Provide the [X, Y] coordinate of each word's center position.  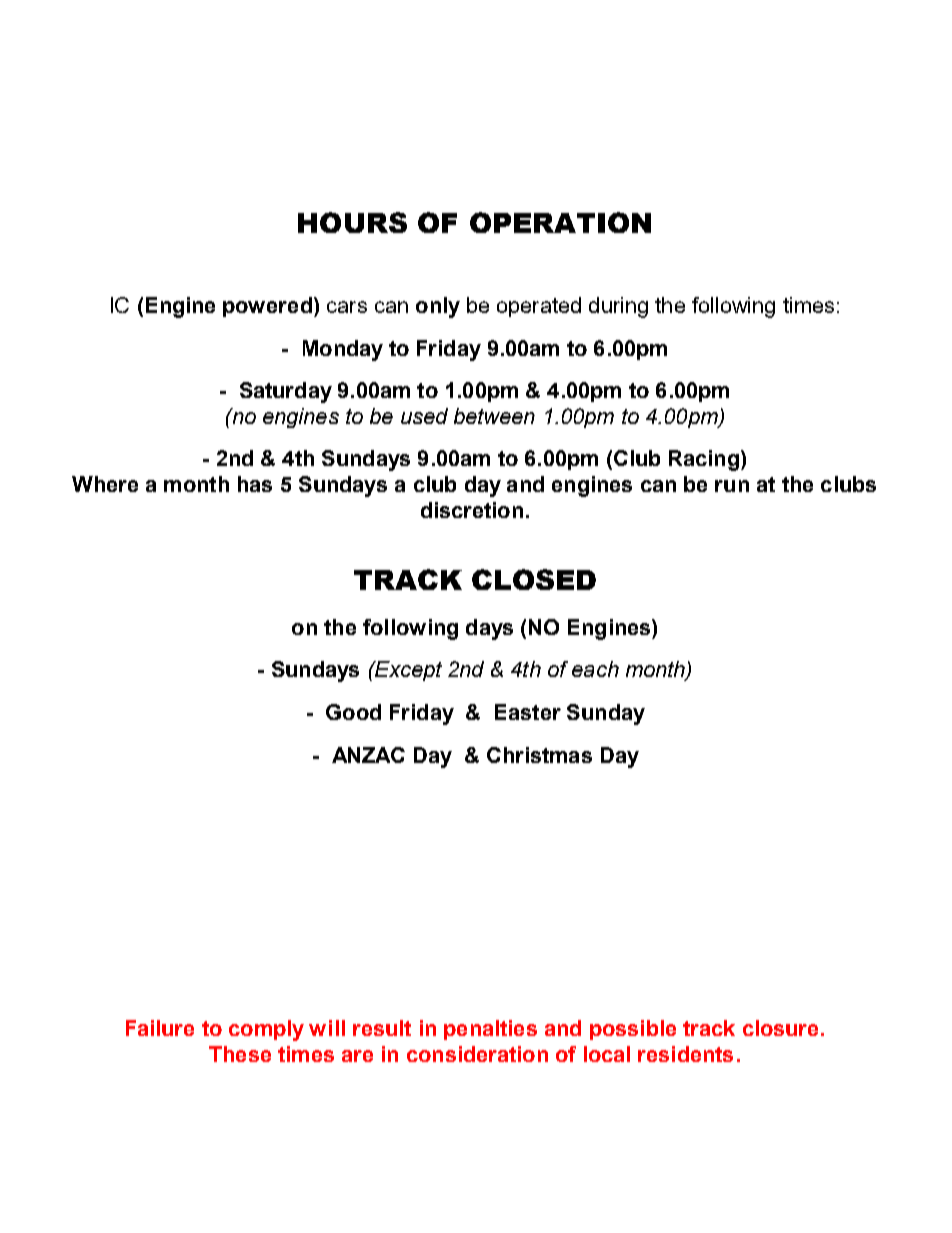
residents [685, 1054]
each [595, 669]
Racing [704, 460]
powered [267, 307]
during [618, 307]
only [438, 307]
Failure [160, 1028]
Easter [528, 712]
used [424, 416]
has [255, 484]
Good [353, 712]
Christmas [539, 755]
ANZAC [368, 755]
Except [407, 671]
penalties [490, 1030]
